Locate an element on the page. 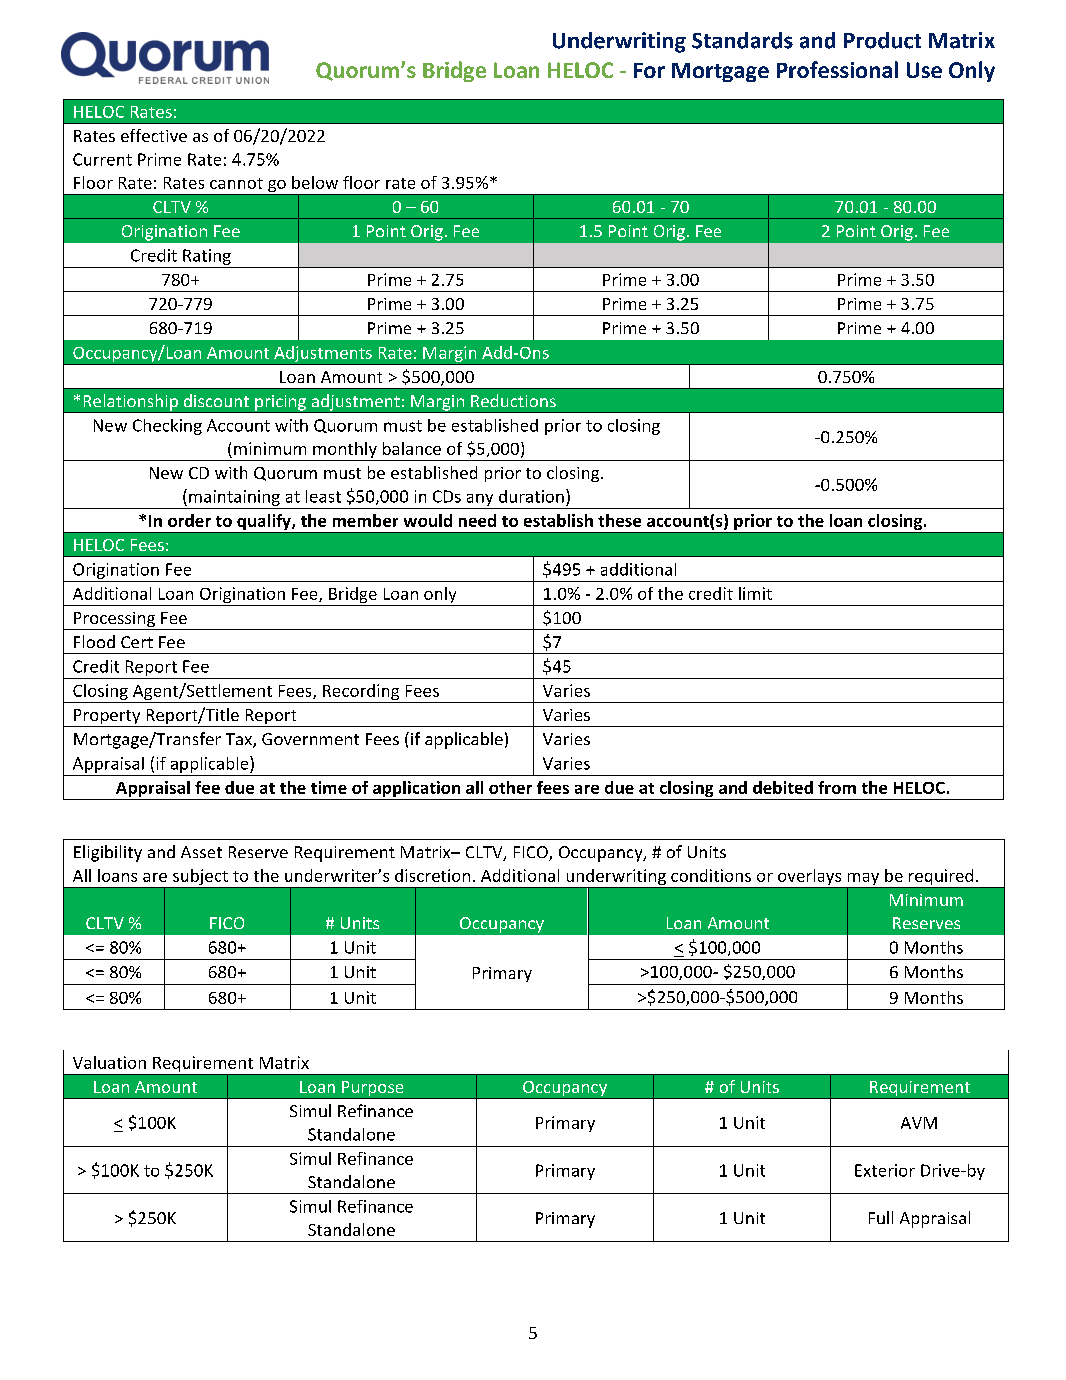 The width and height of the page is (1066, 1380). Professional is located at coordinates (837, 69).
